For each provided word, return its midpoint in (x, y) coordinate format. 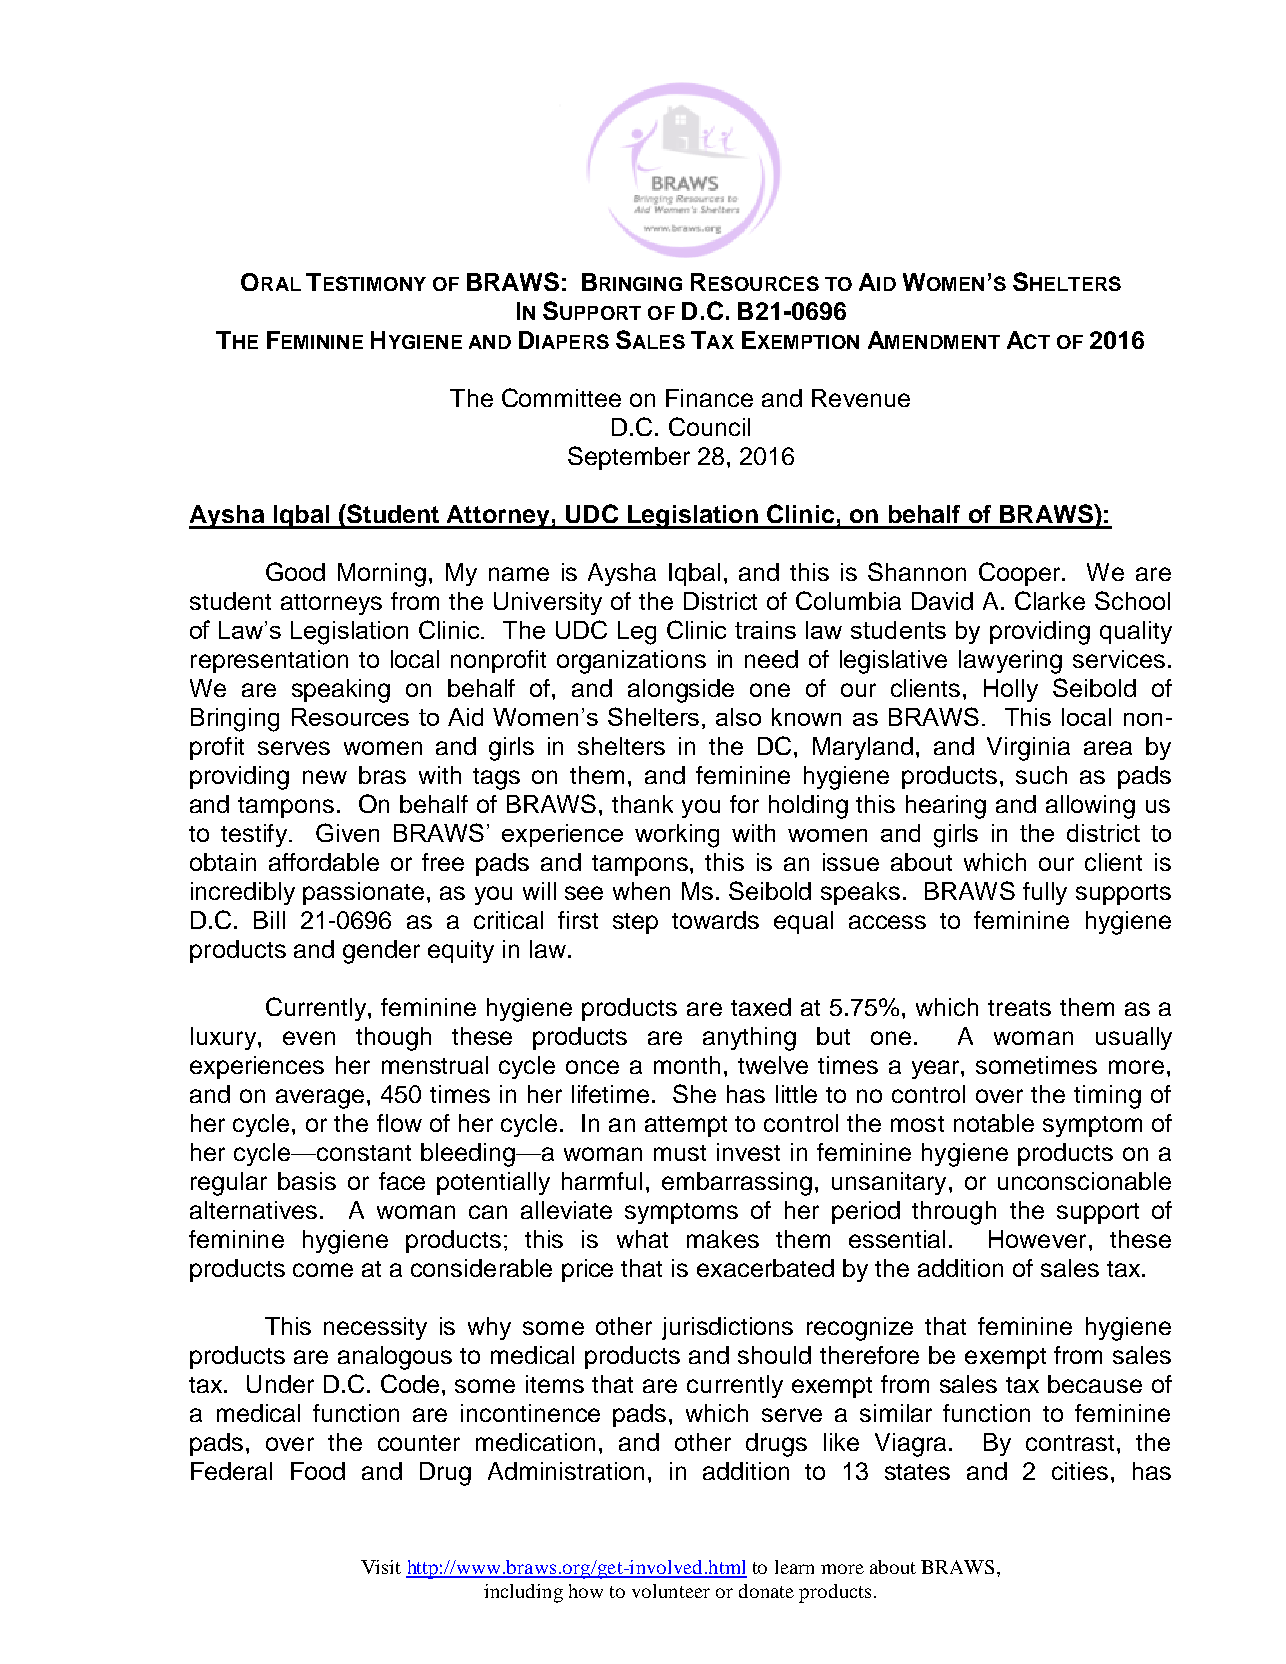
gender (381, 952)
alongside (681, 691)
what (642, 1239)
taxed (761, 1007)
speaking (341, 691)
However (1037, 1239)
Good (295, 571)
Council (709, 426)
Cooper (1021, 574)
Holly (1011, 690)
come (323, 1270)
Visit (381, 1567)
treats (1019, 1008)
